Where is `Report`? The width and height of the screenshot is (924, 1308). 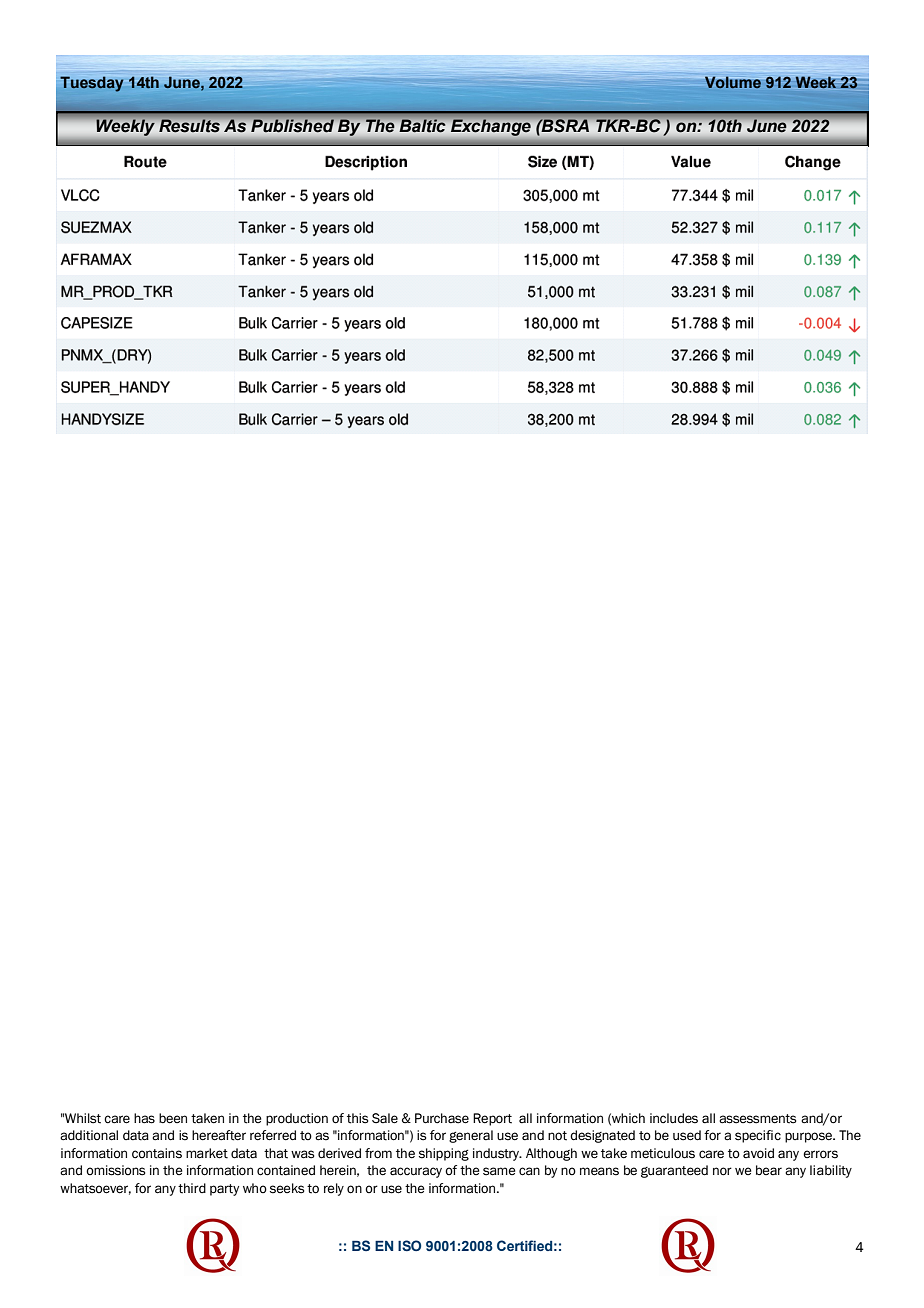
Report is located at coordinates (492, 1119).
